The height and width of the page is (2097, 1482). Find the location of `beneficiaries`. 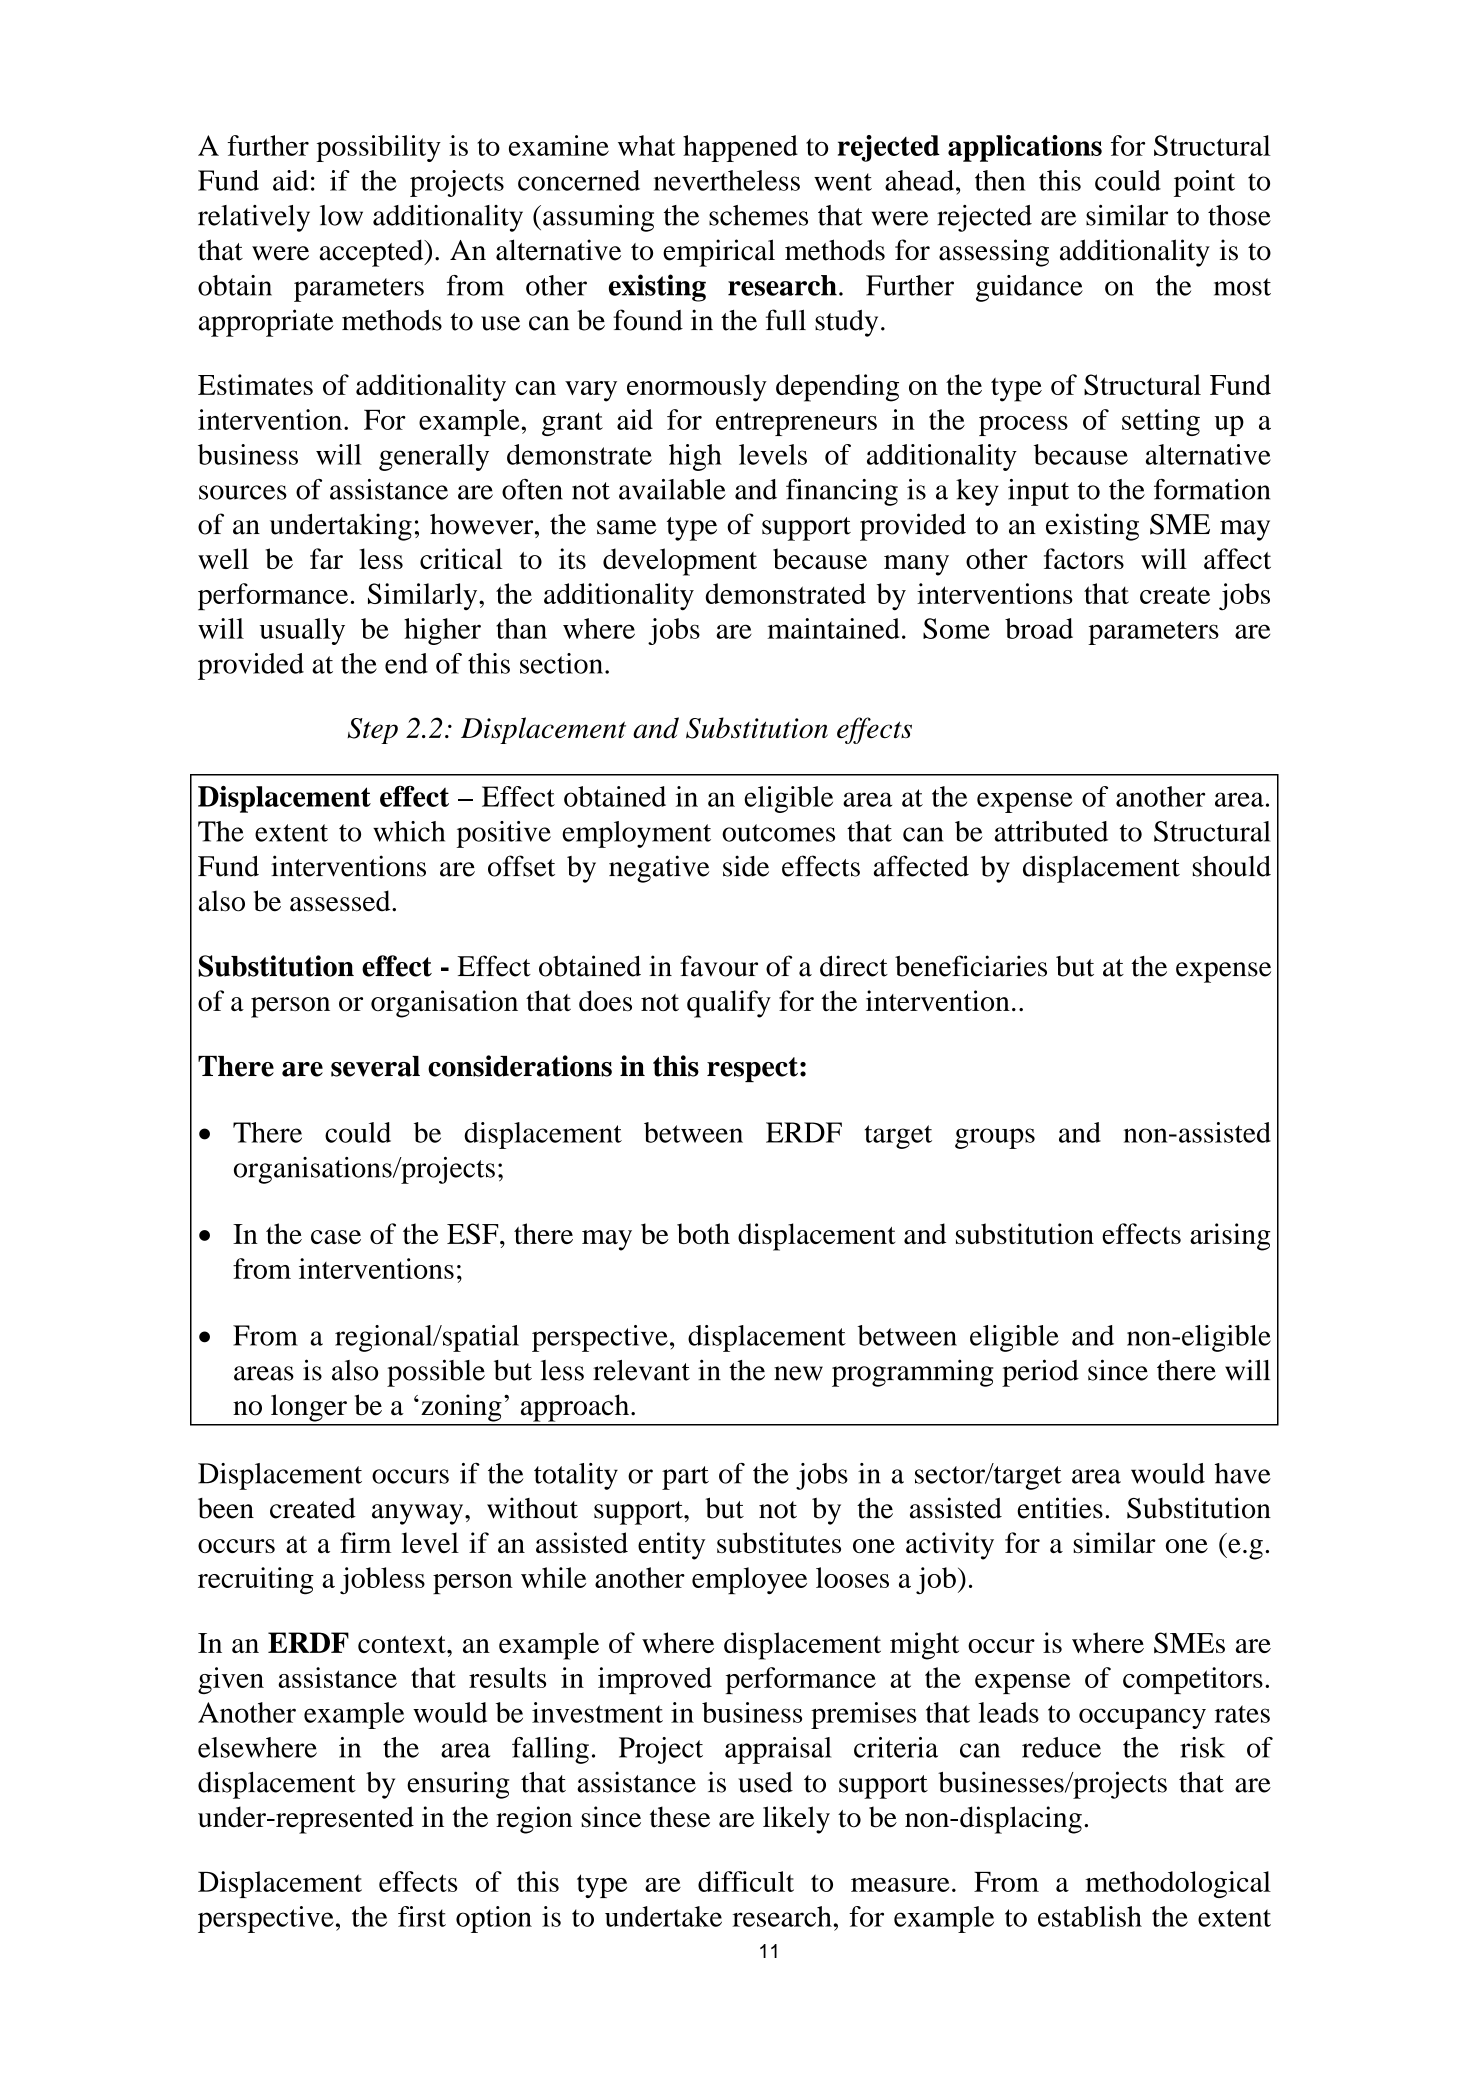

beneficiaries is located at coordinates (971, 966).
